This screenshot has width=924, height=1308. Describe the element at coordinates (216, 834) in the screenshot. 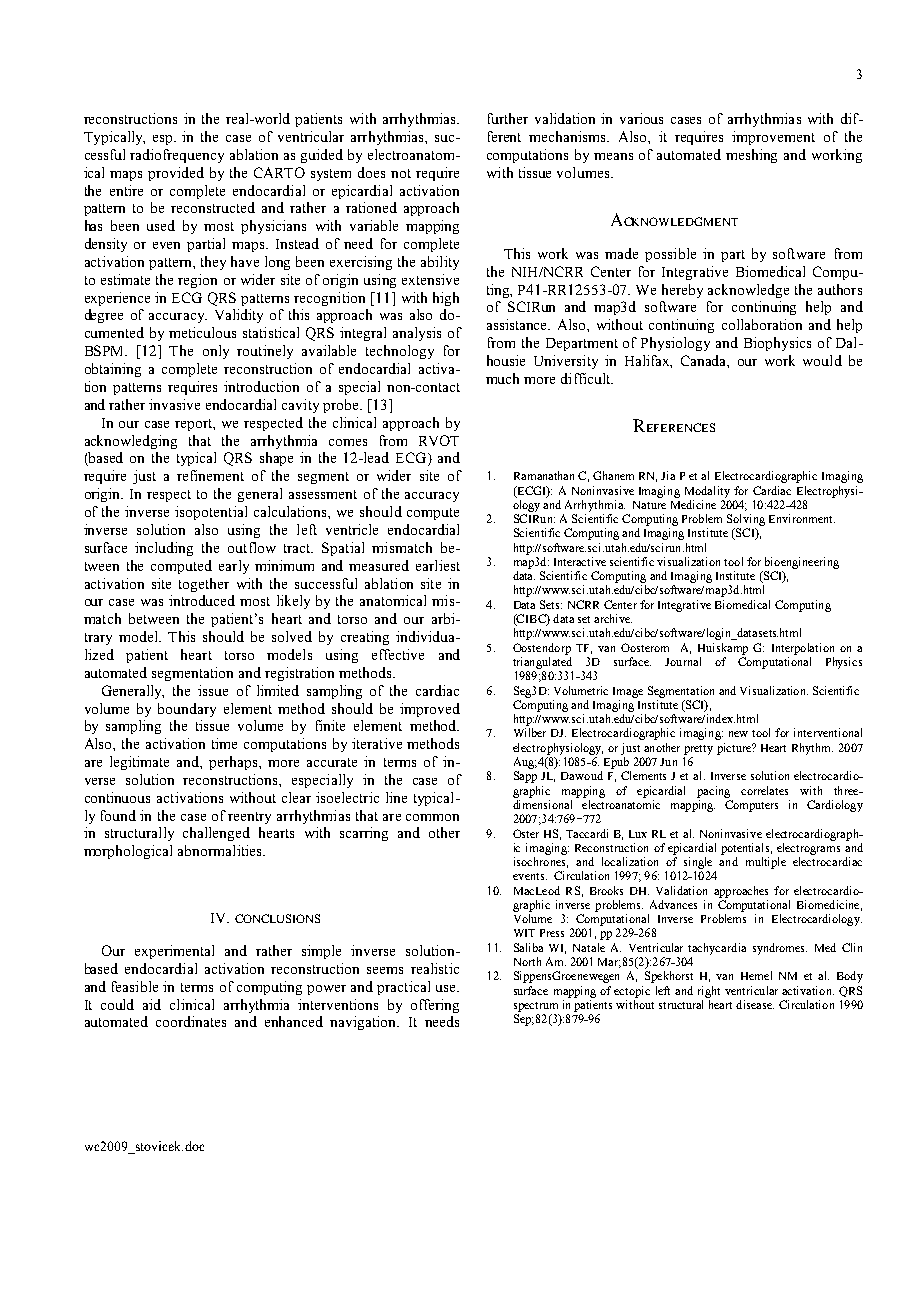

I see `challenged` at that location.
